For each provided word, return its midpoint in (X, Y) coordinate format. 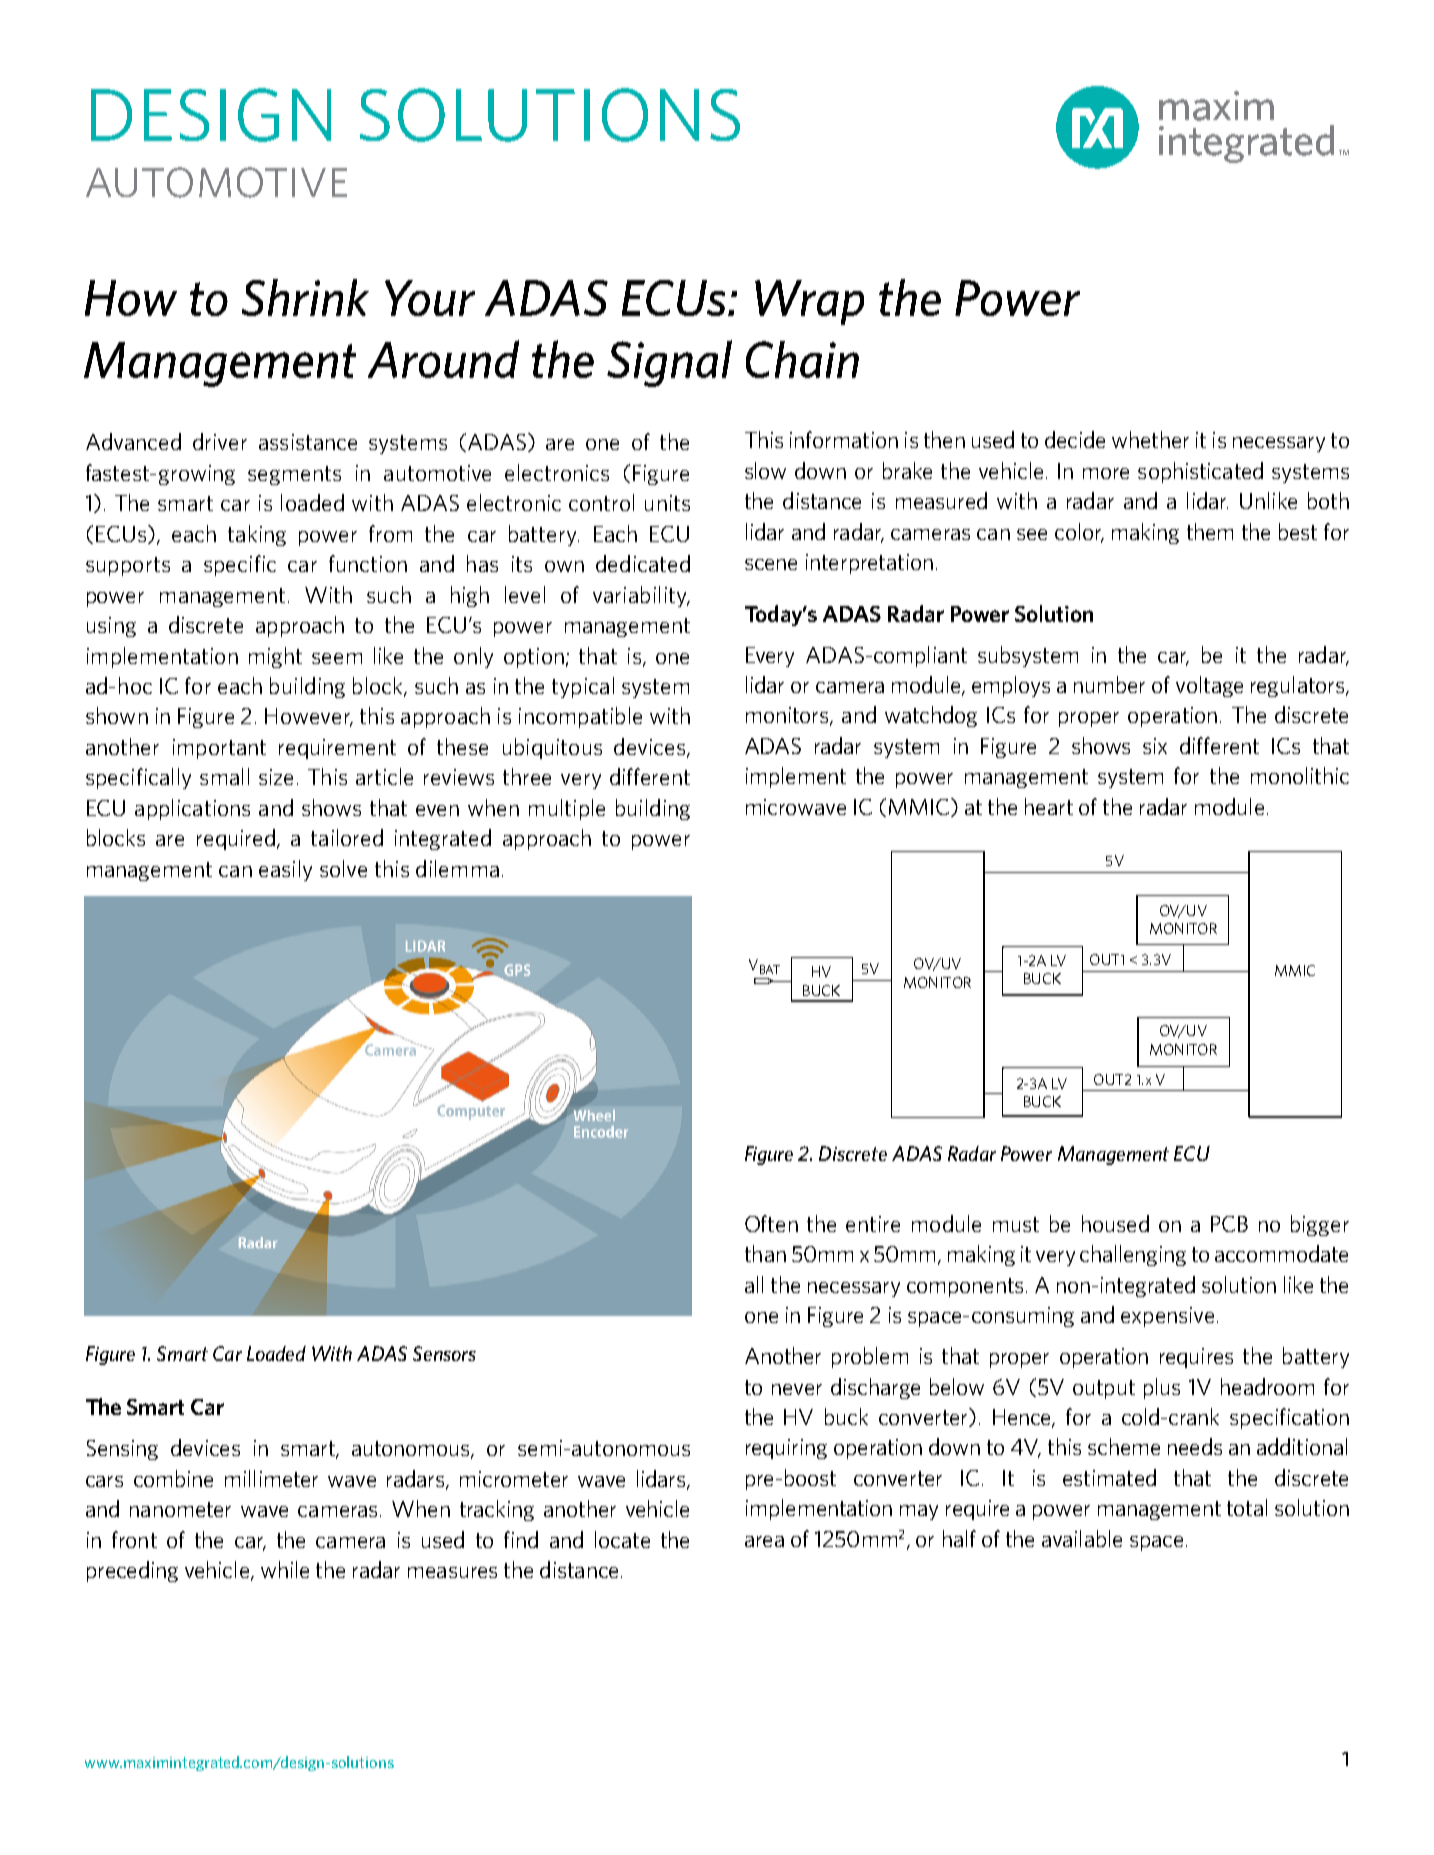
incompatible (580, 717)
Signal (669, 363)
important (219, 749)
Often (771, 1223)
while (285, 1569)
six (1155, 746)
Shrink (305, 297)
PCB (1229, 1224)
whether (1150, 439)
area (764, 1541)
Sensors (444, 1353)
